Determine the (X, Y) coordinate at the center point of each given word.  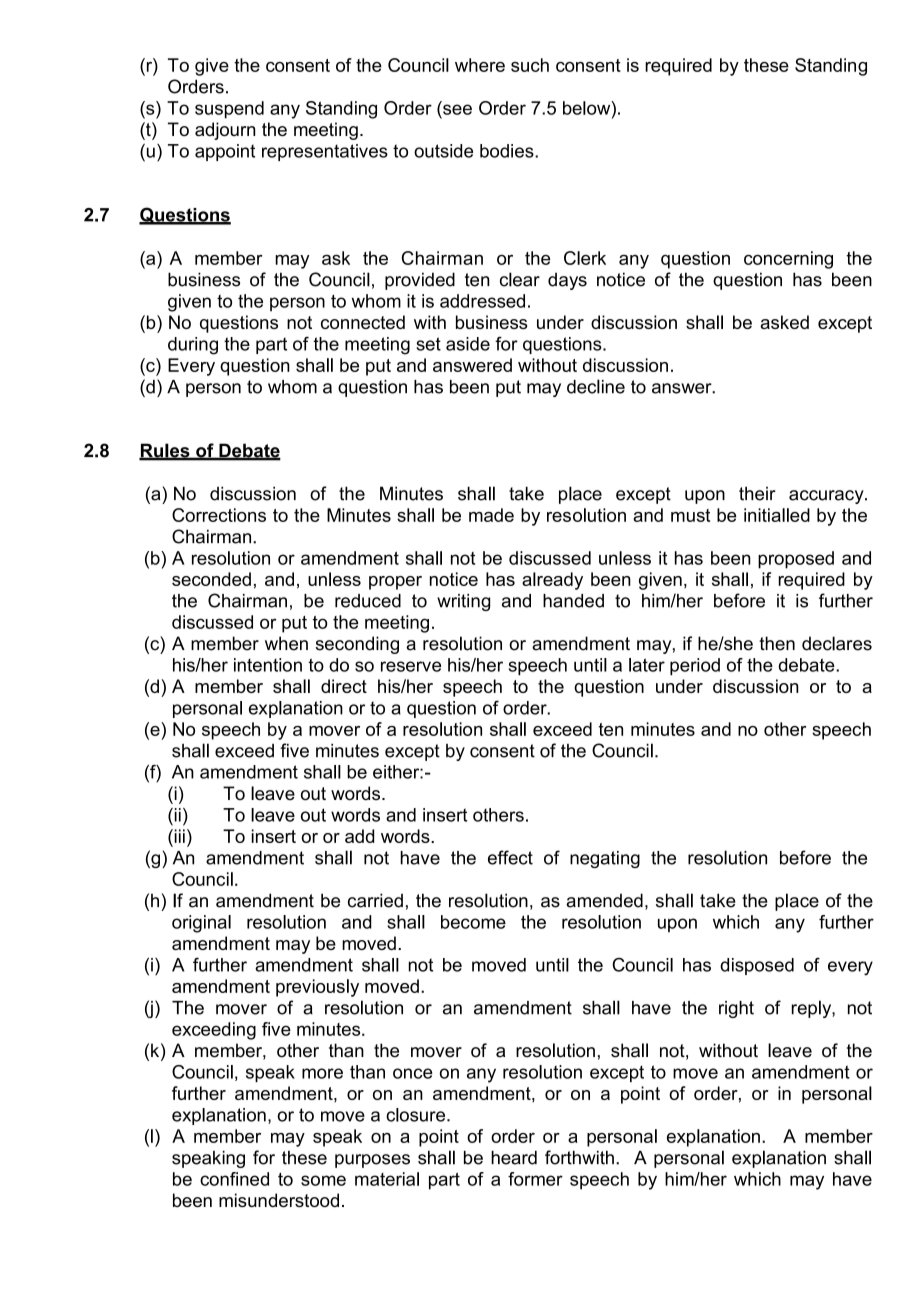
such (530, 65)
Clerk (585, 258)
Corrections (219, 515)
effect (510, 857)
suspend (229, 110)
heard (514, 1157)
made (491, 515)
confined (234, 1179)
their (757, 493)
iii (178, 836)
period (695, 666)
